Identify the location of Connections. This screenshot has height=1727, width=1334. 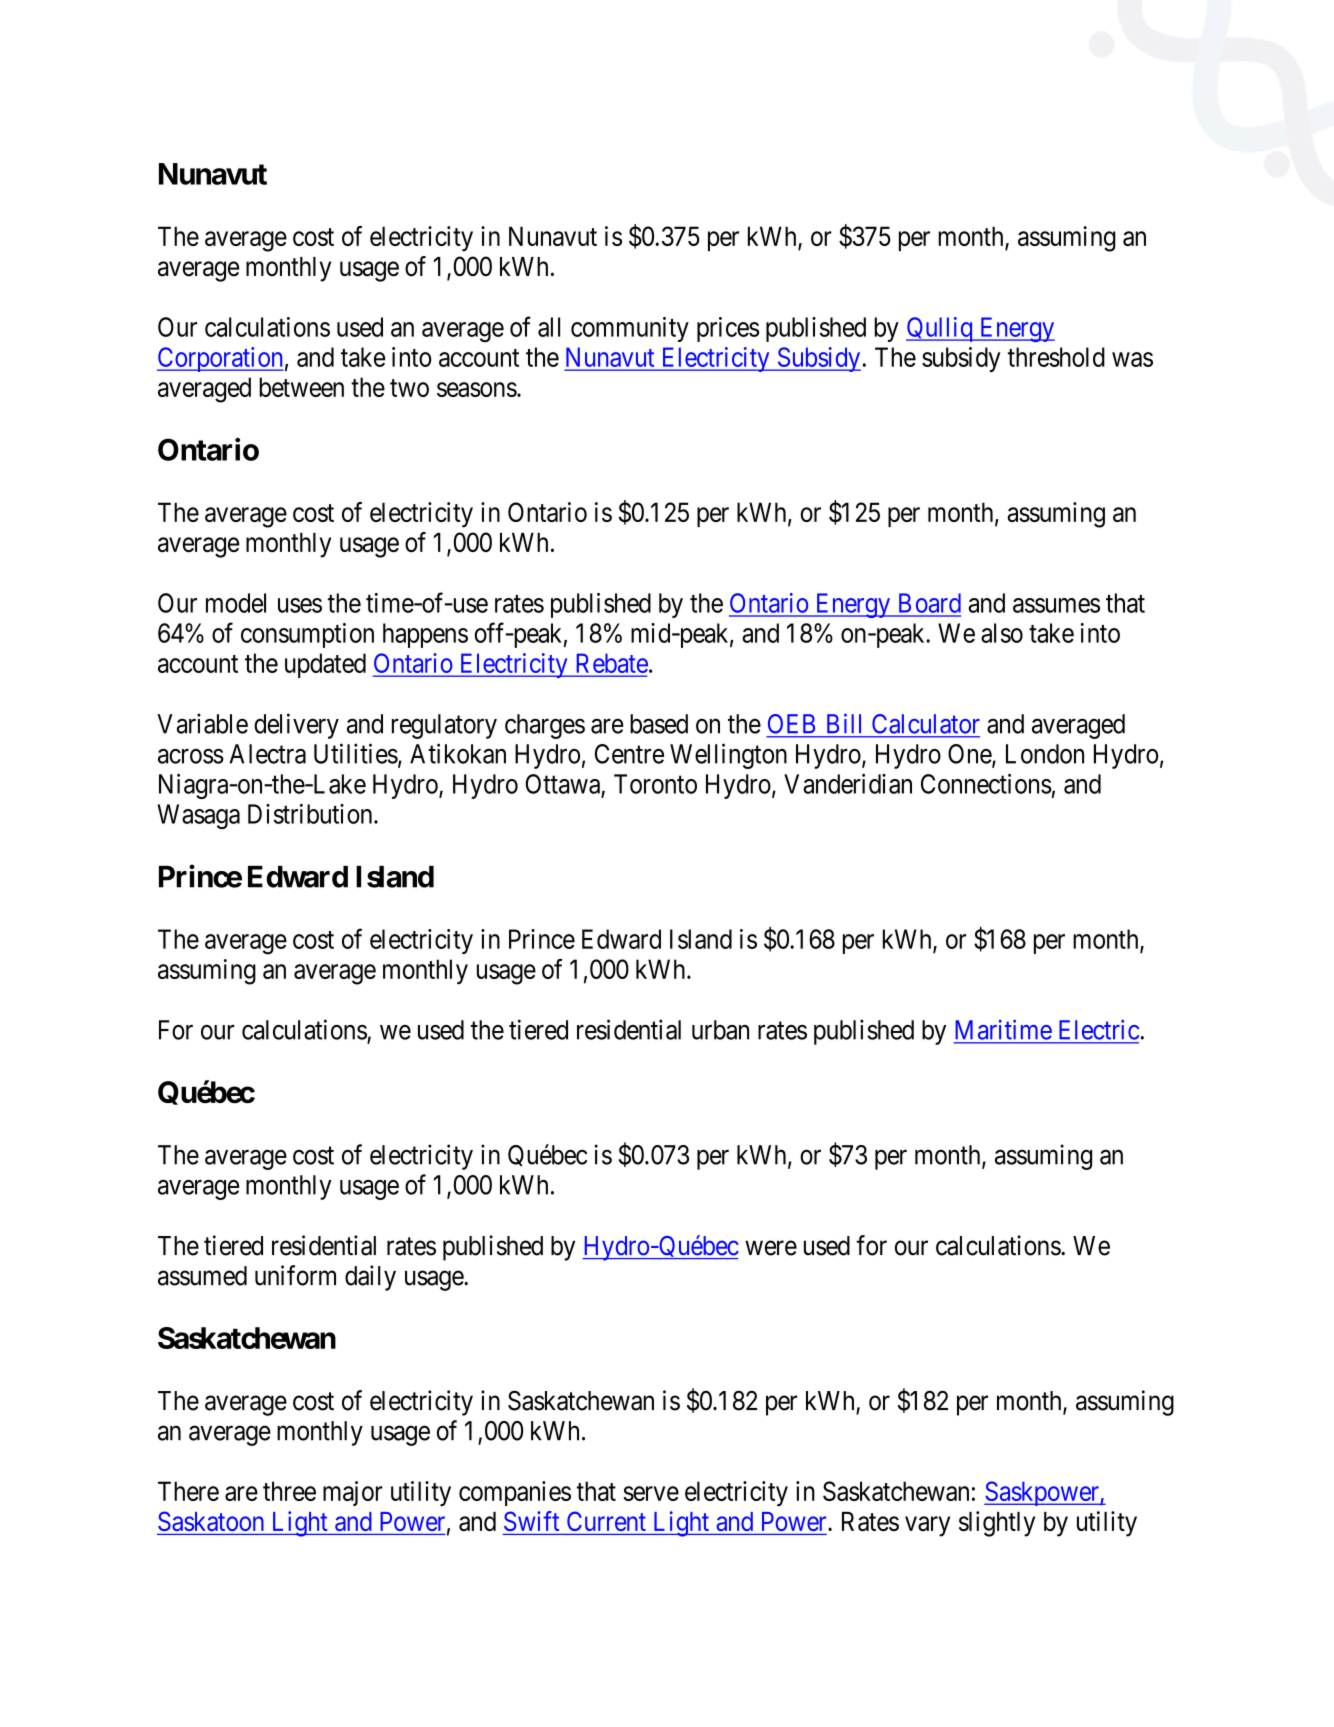
(986, 784).
